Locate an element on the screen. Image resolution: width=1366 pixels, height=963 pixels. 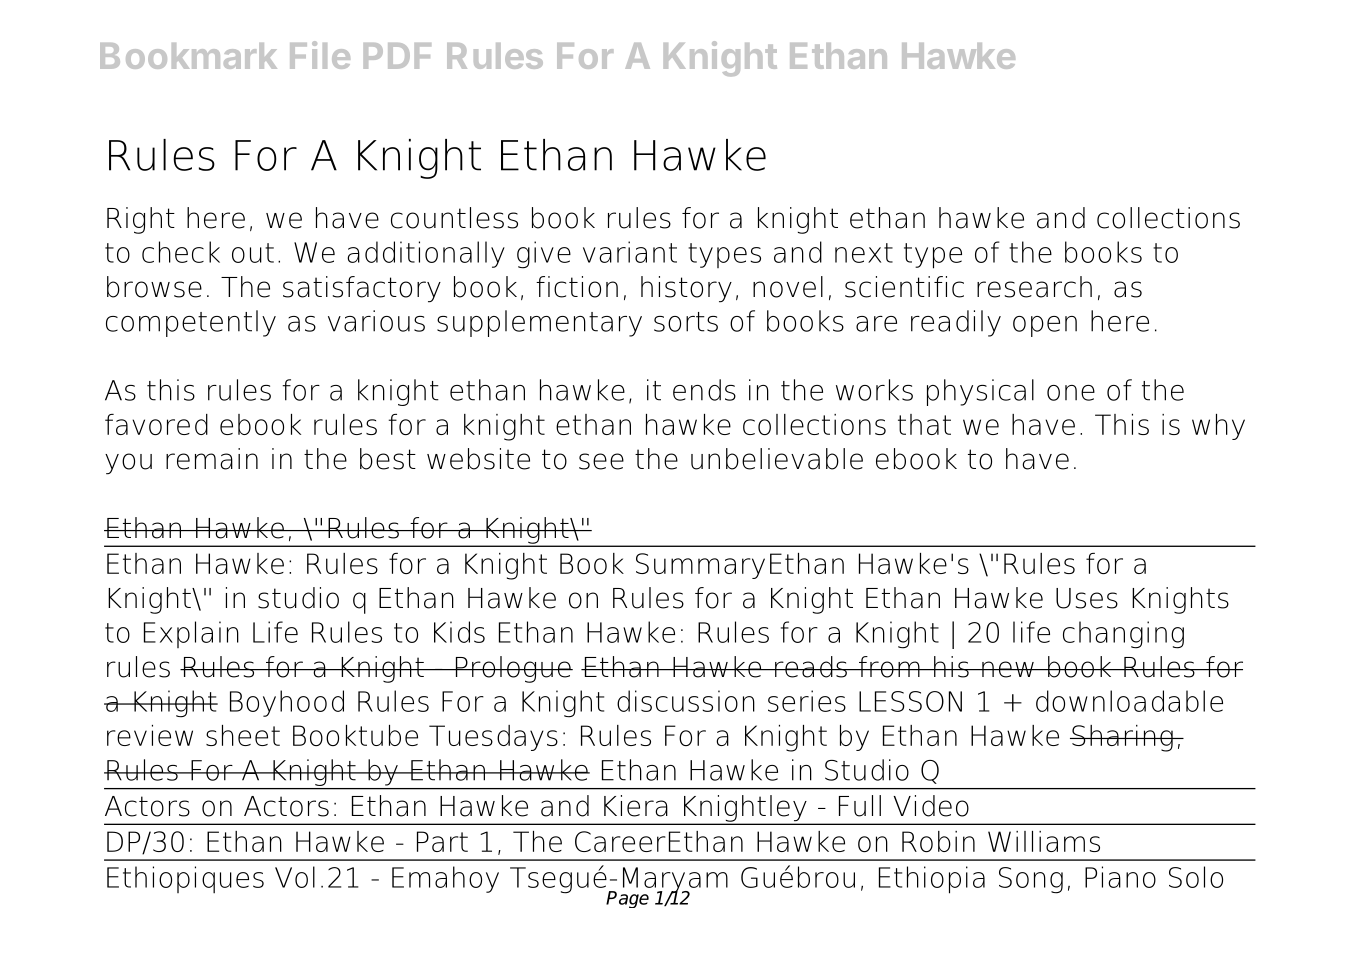
out is located at coordinates (253, 253).
